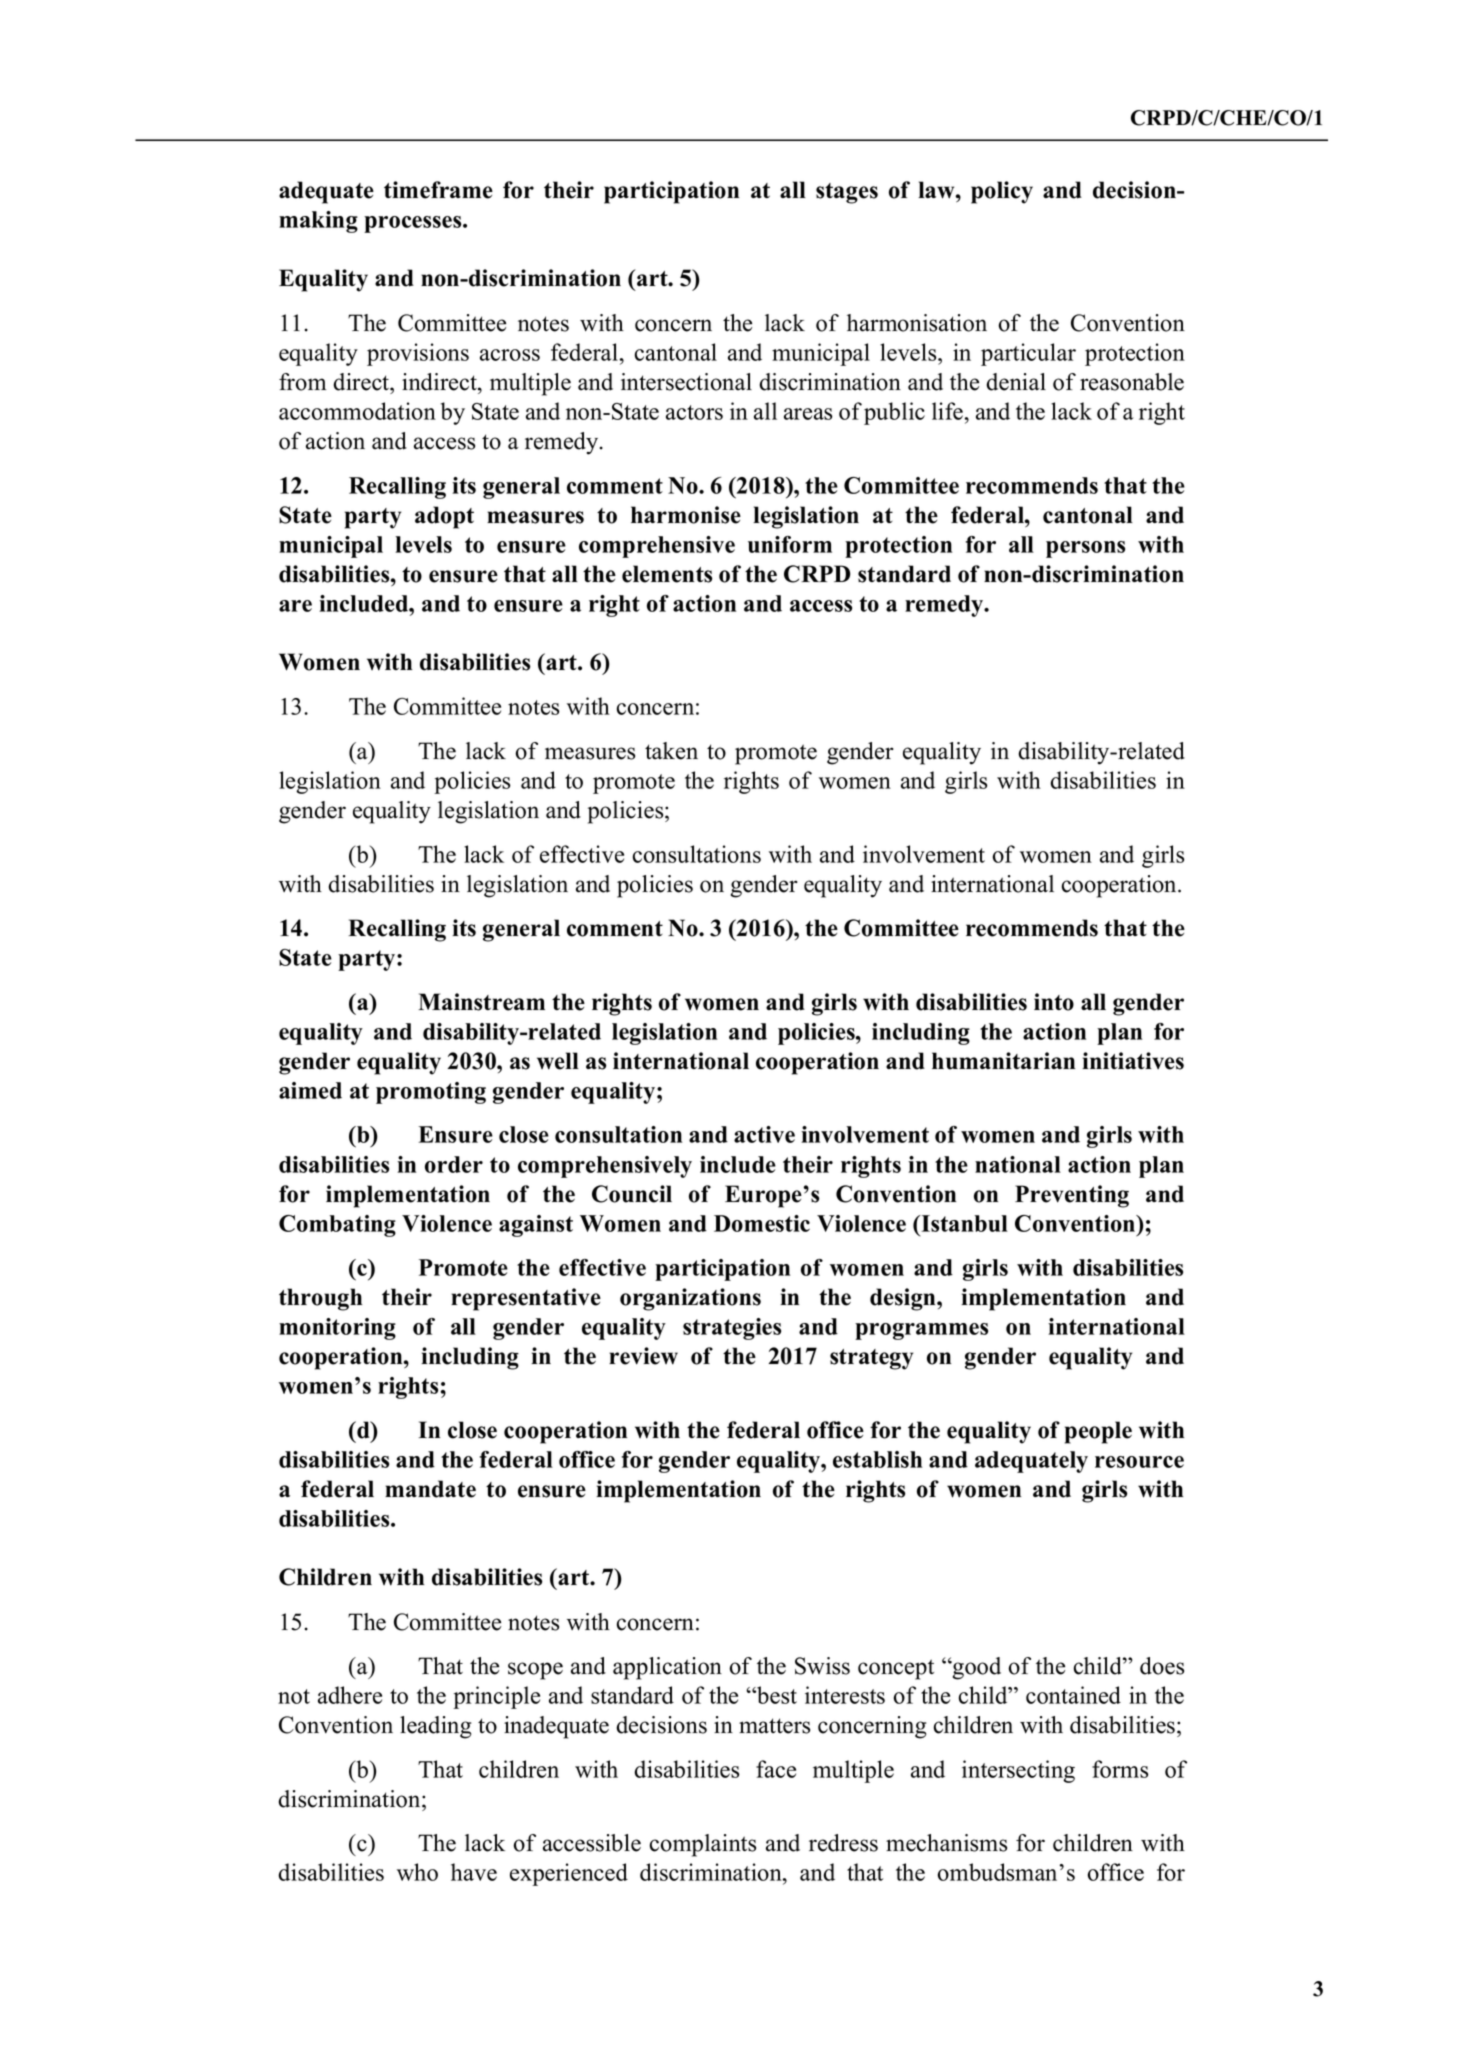  What do you see at coordinates (417, 1872) in the image?
I see `who` at bounding box center [417, 1872].
